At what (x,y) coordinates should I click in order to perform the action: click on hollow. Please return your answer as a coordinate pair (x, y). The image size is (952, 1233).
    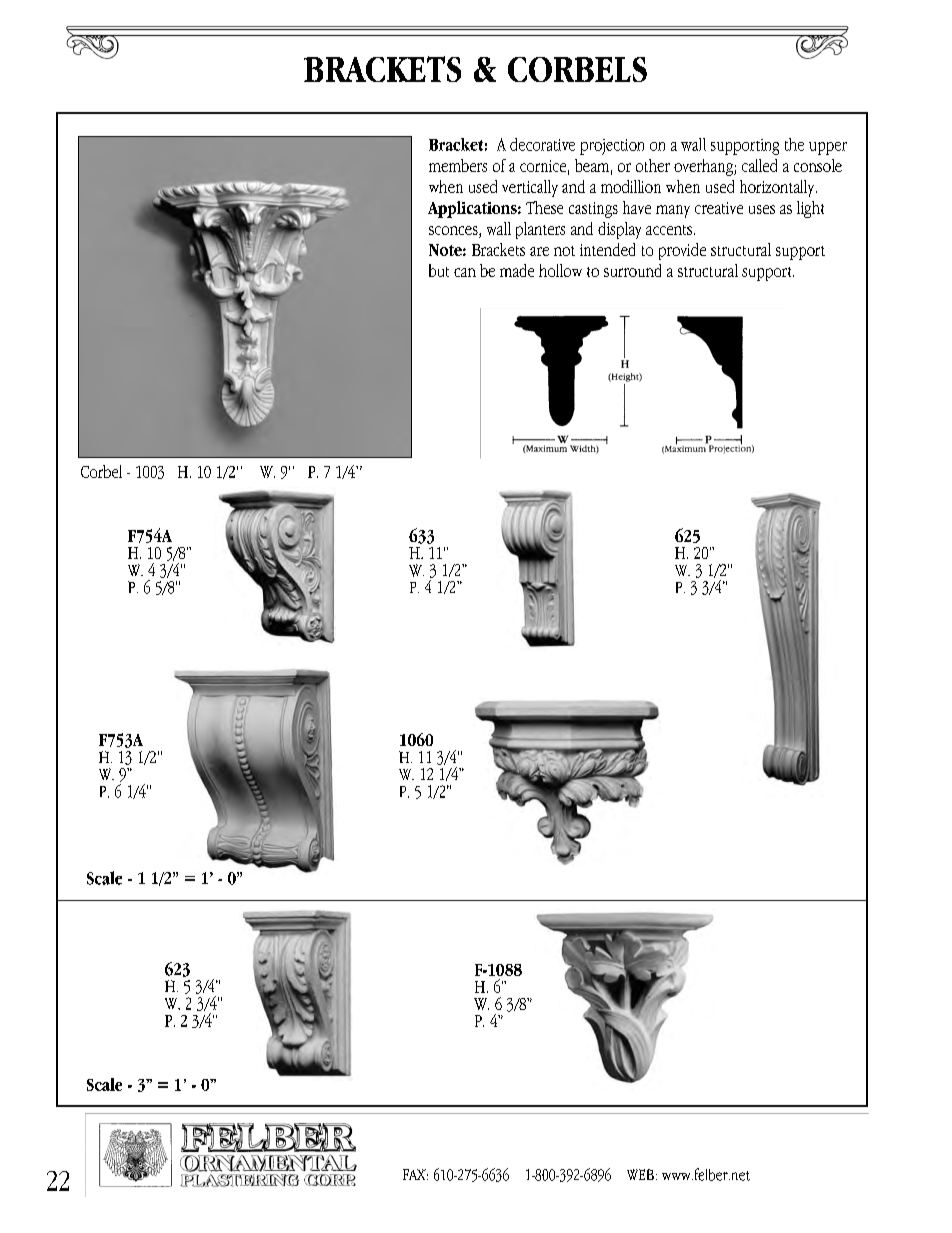
    Looking at the image, I should click on (560, 270).
